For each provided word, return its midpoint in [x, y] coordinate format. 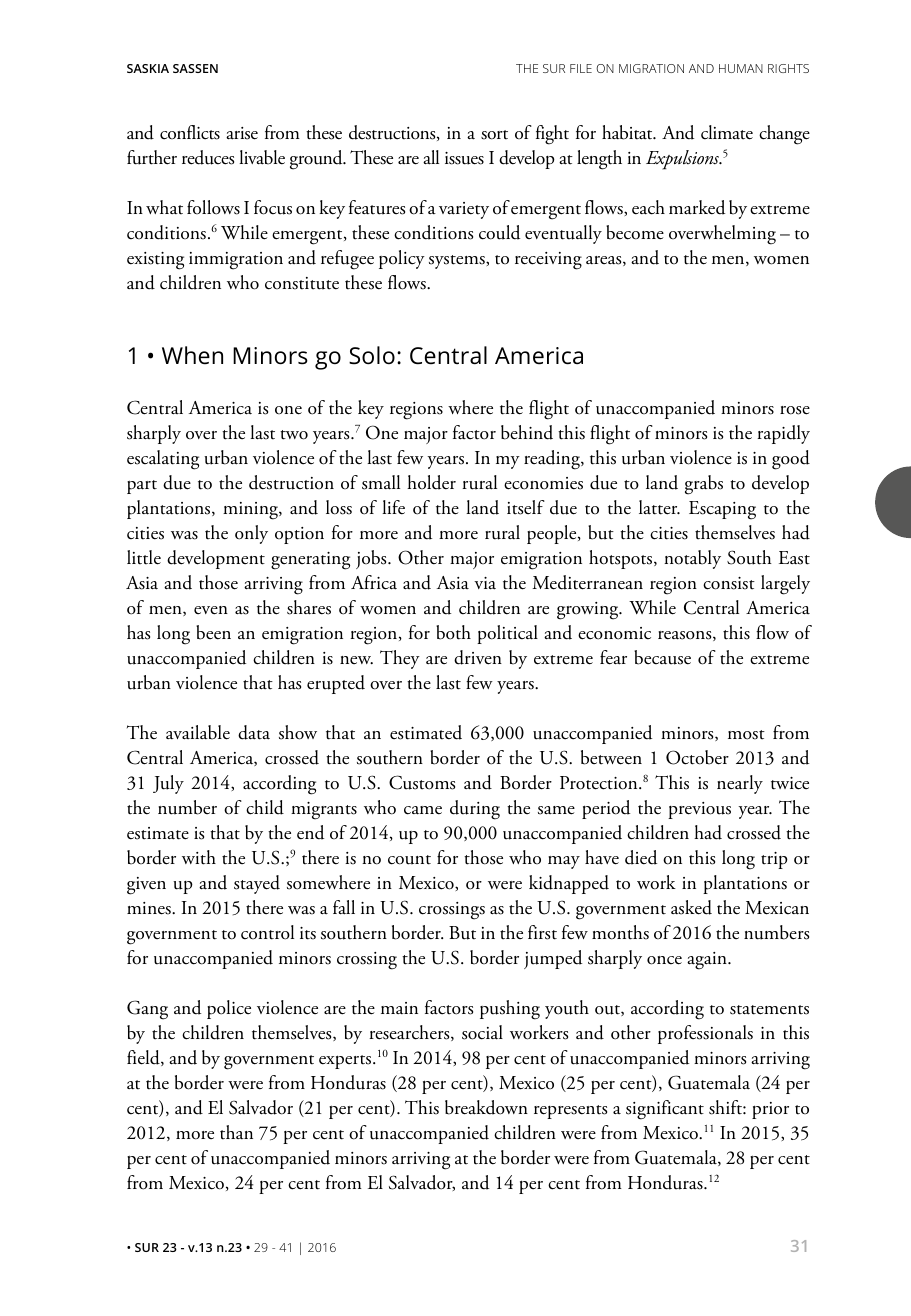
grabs [704, 485]
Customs [422, 782]
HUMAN [741, 68]
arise [242, 133]
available [198, 732]
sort [494, 135]
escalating [163, 460]
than [236, 1132]
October [697, 757]
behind [527, 432]
